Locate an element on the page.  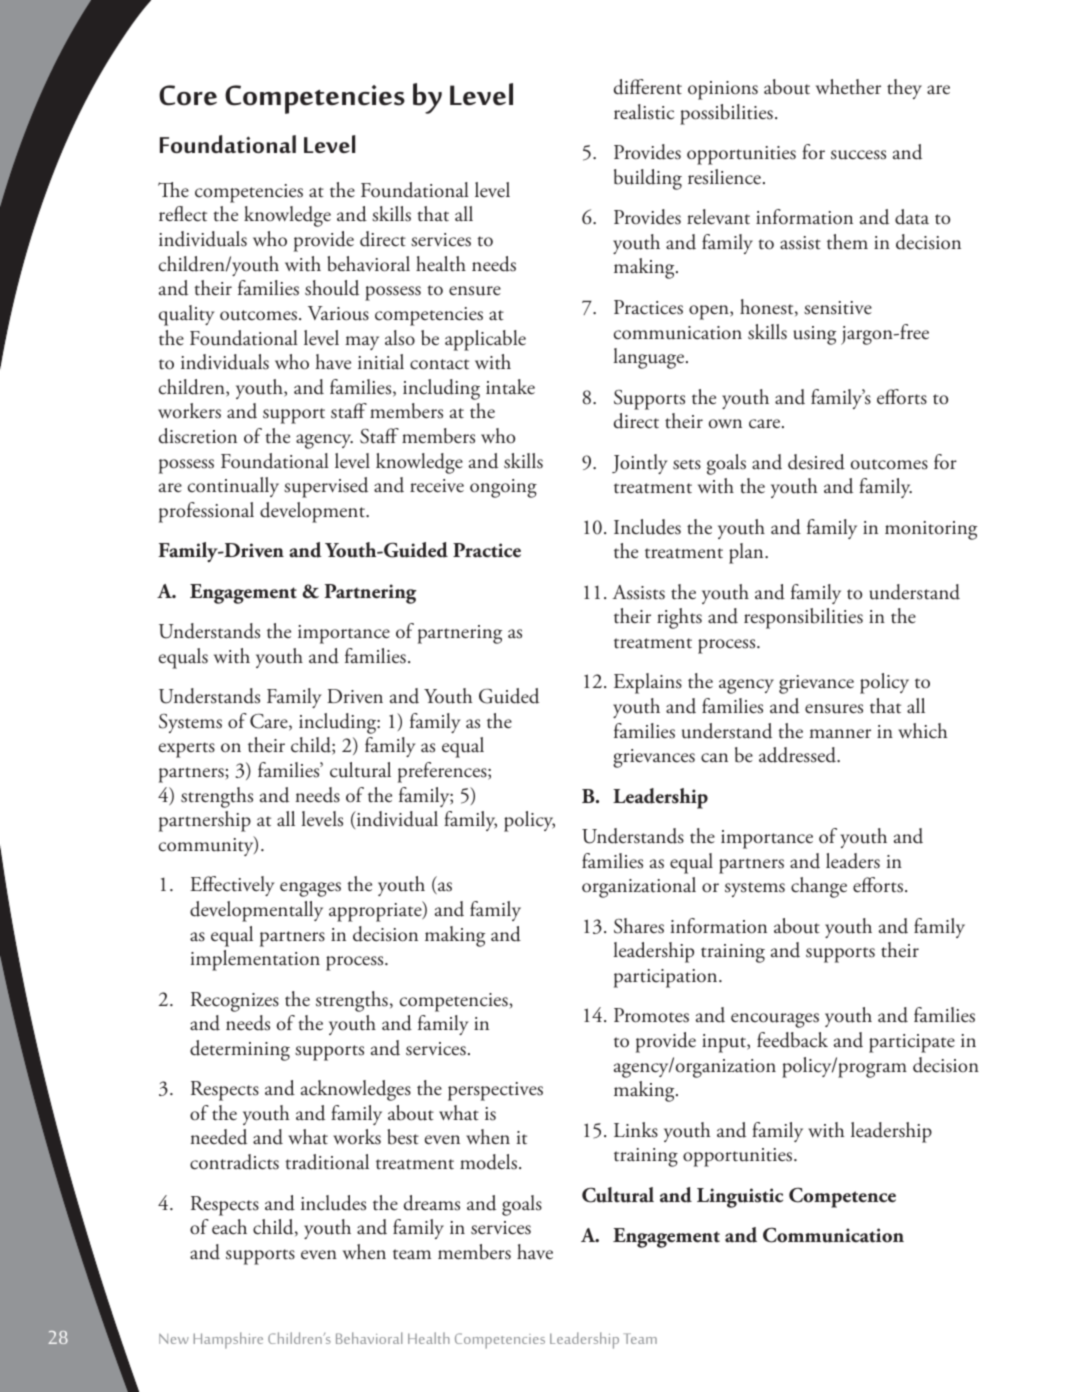
realistic is located at coordinates (644, 112).
